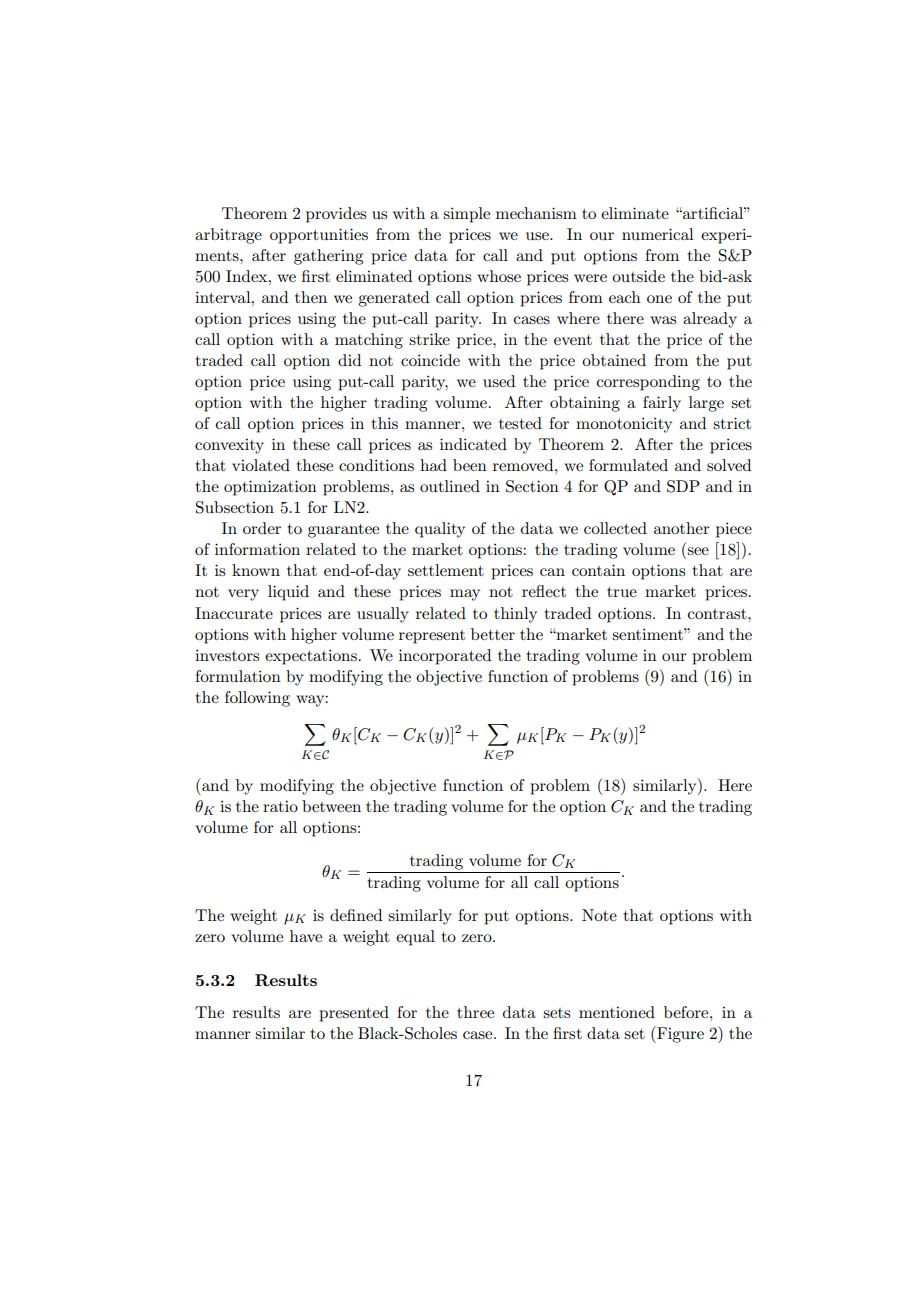 The image size is (924, 1308). What do you see at coordinates (658, 234) in the document?
I see `numerical` at bounding box center [658, 234].
